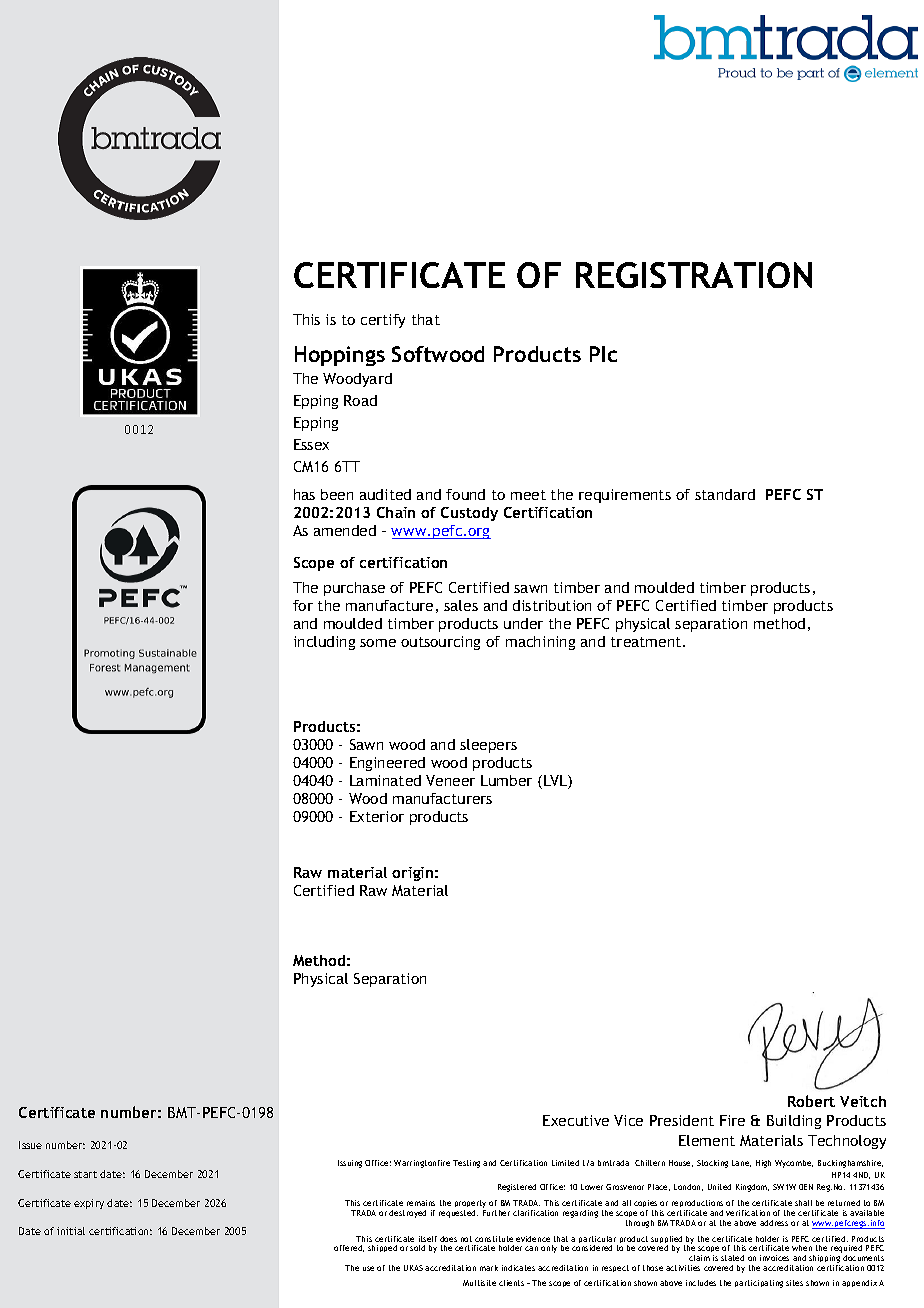 This screenshot has height=1308, width=924. Describe the element at coordinates (377, 816) in the screenshot. I see `Exterior` at that location.
